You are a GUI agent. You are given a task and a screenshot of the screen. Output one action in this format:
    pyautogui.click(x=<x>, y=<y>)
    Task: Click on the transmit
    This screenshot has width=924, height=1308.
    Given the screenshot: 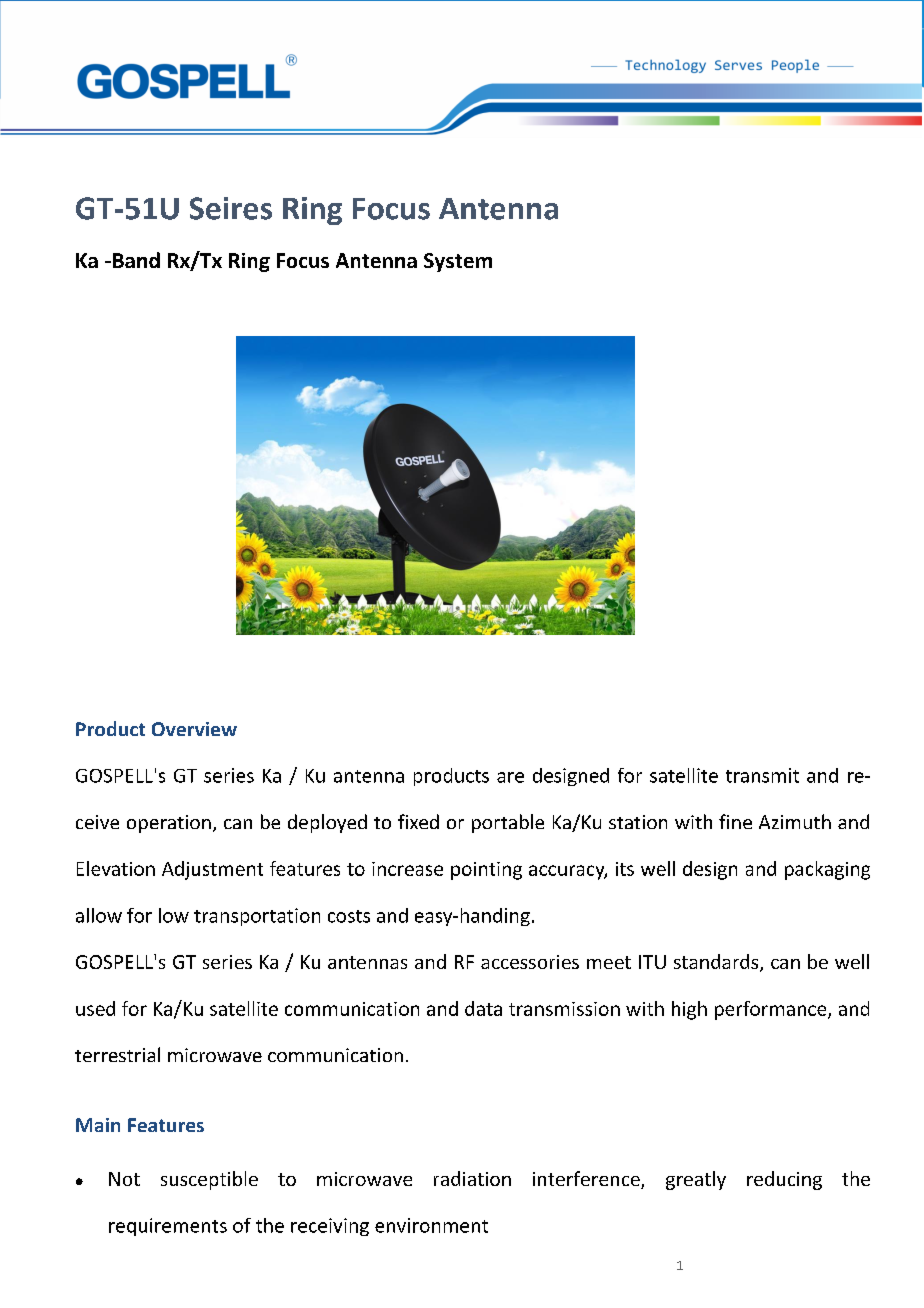 What is the action you would take?
    pyautogui.click(x=762, y=775)
